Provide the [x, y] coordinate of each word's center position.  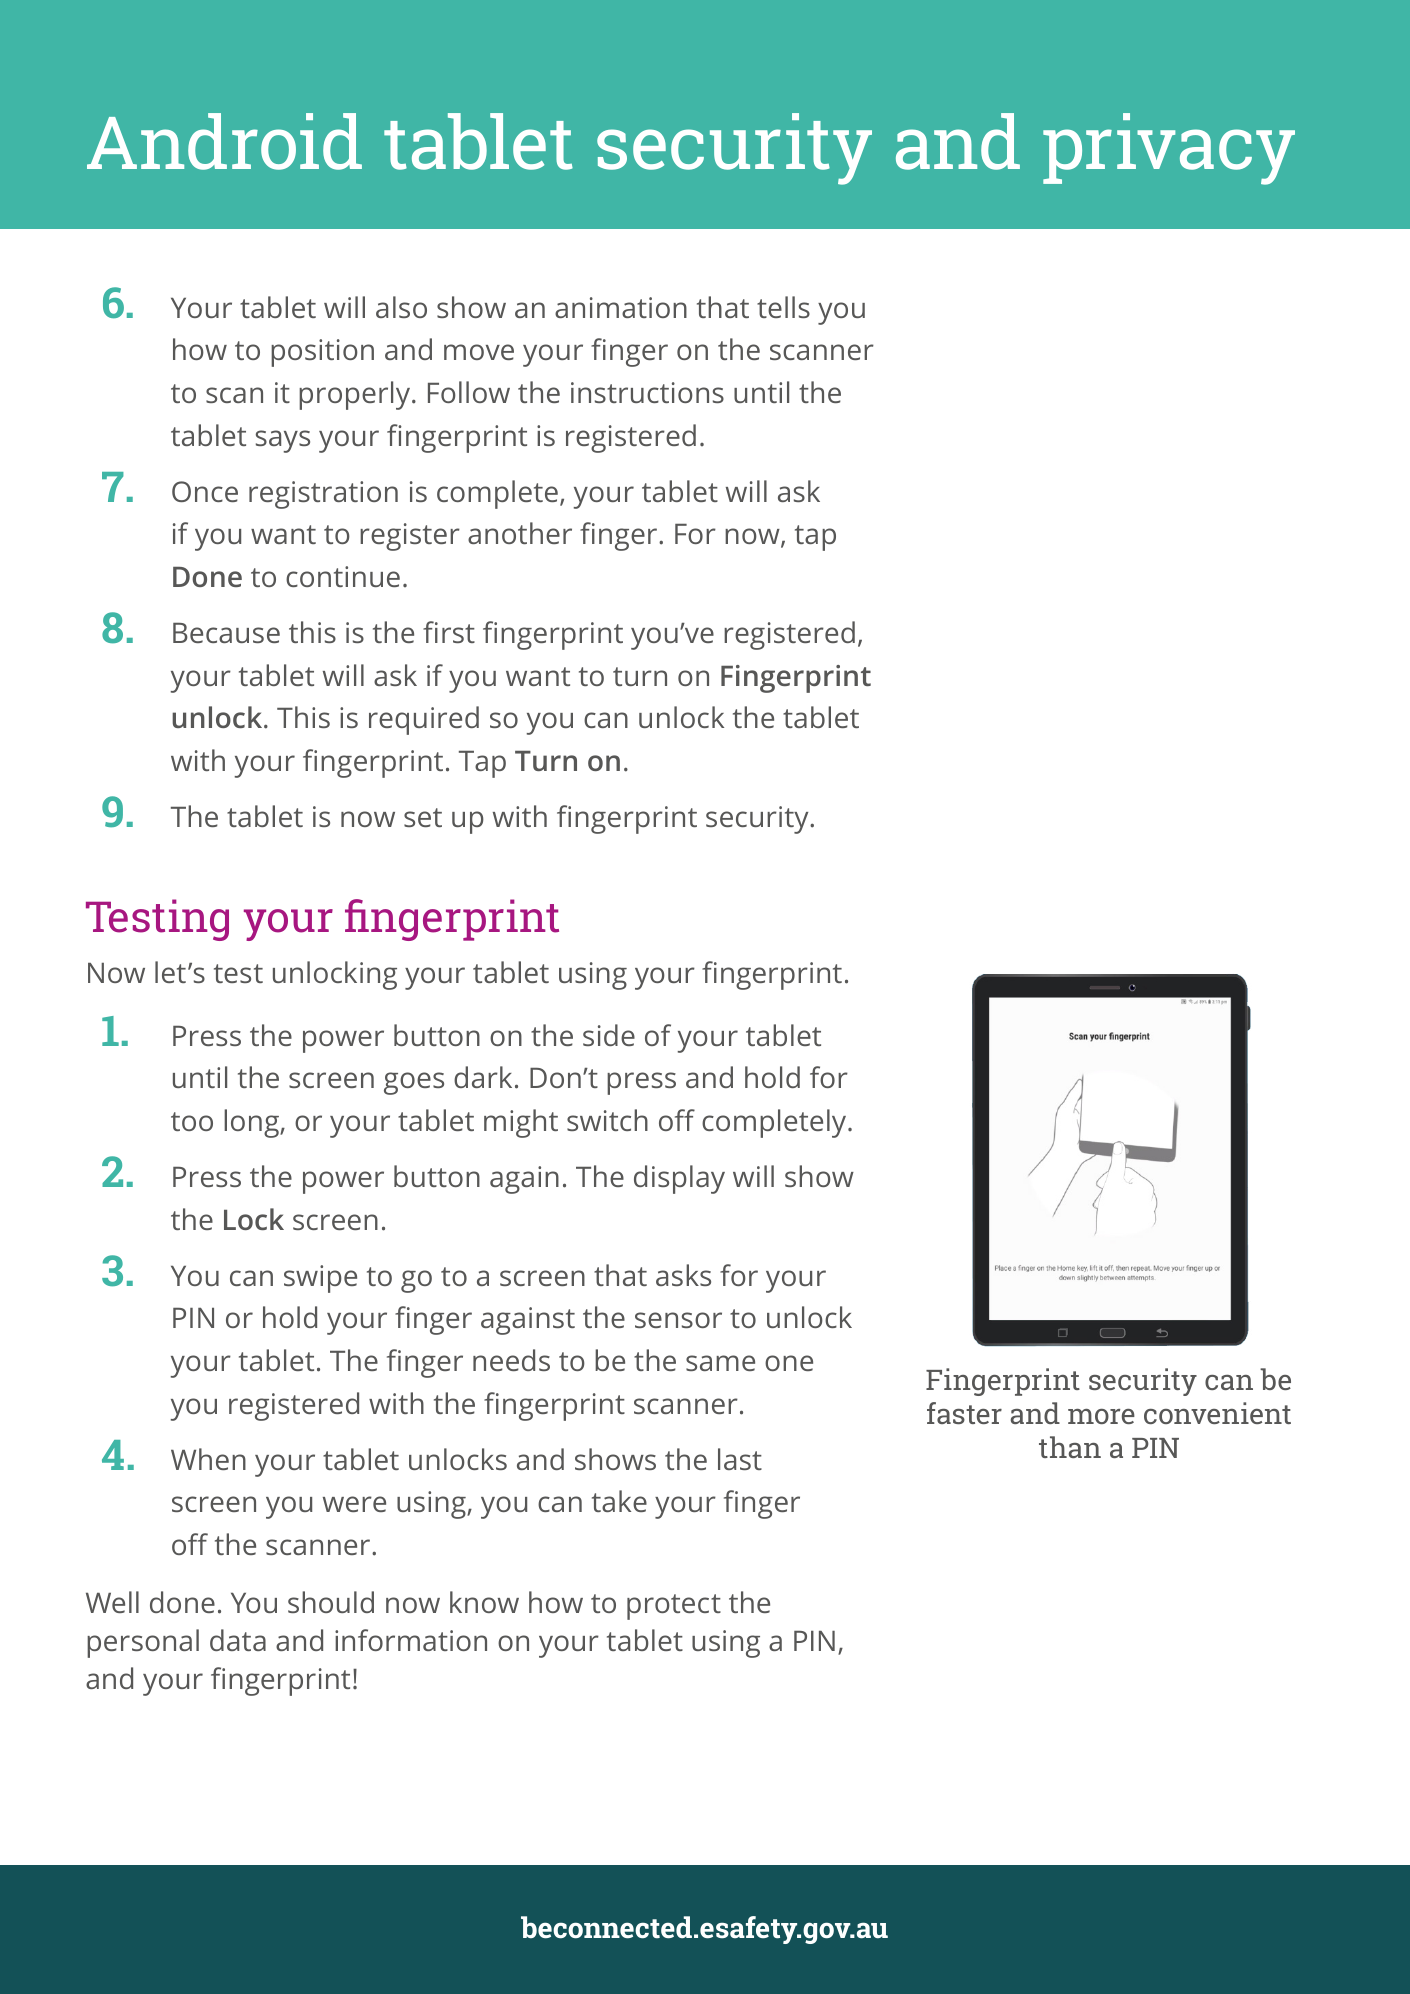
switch [607, 1120]
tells [783, 307]
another [520, 533]
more [1101, 1416]
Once [205, 491]
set [423, 817]
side [609, 1035]
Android [224, 141]
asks [683, 1275]
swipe [320, 1279]
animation [621, 307]
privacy [1169, 149]
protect [674, 1607]
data [238, 1640]
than [1070, 1447]
